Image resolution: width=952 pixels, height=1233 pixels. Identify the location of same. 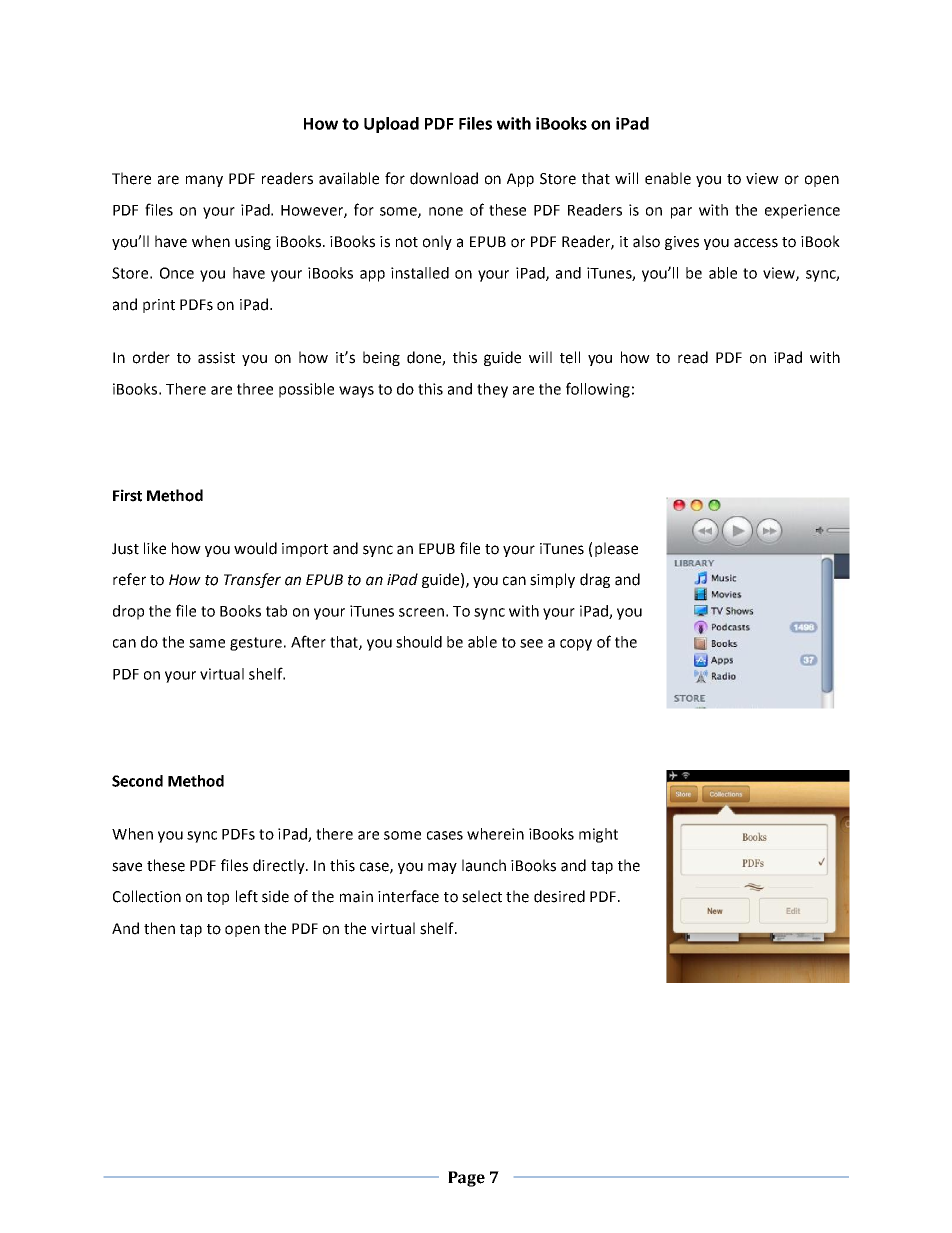
(207, 643).
